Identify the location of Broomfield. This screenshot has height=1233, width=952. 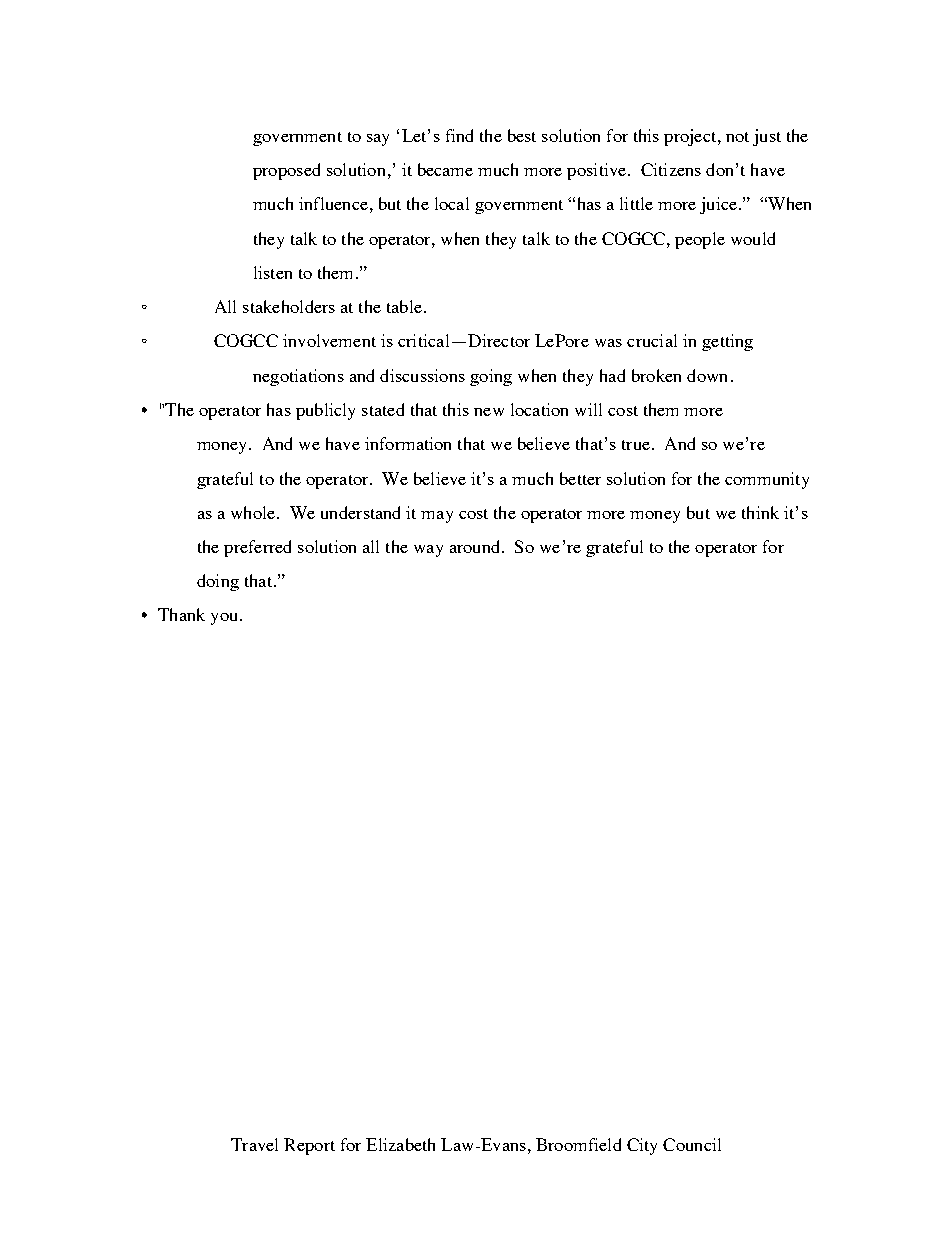
(578, 1144).
